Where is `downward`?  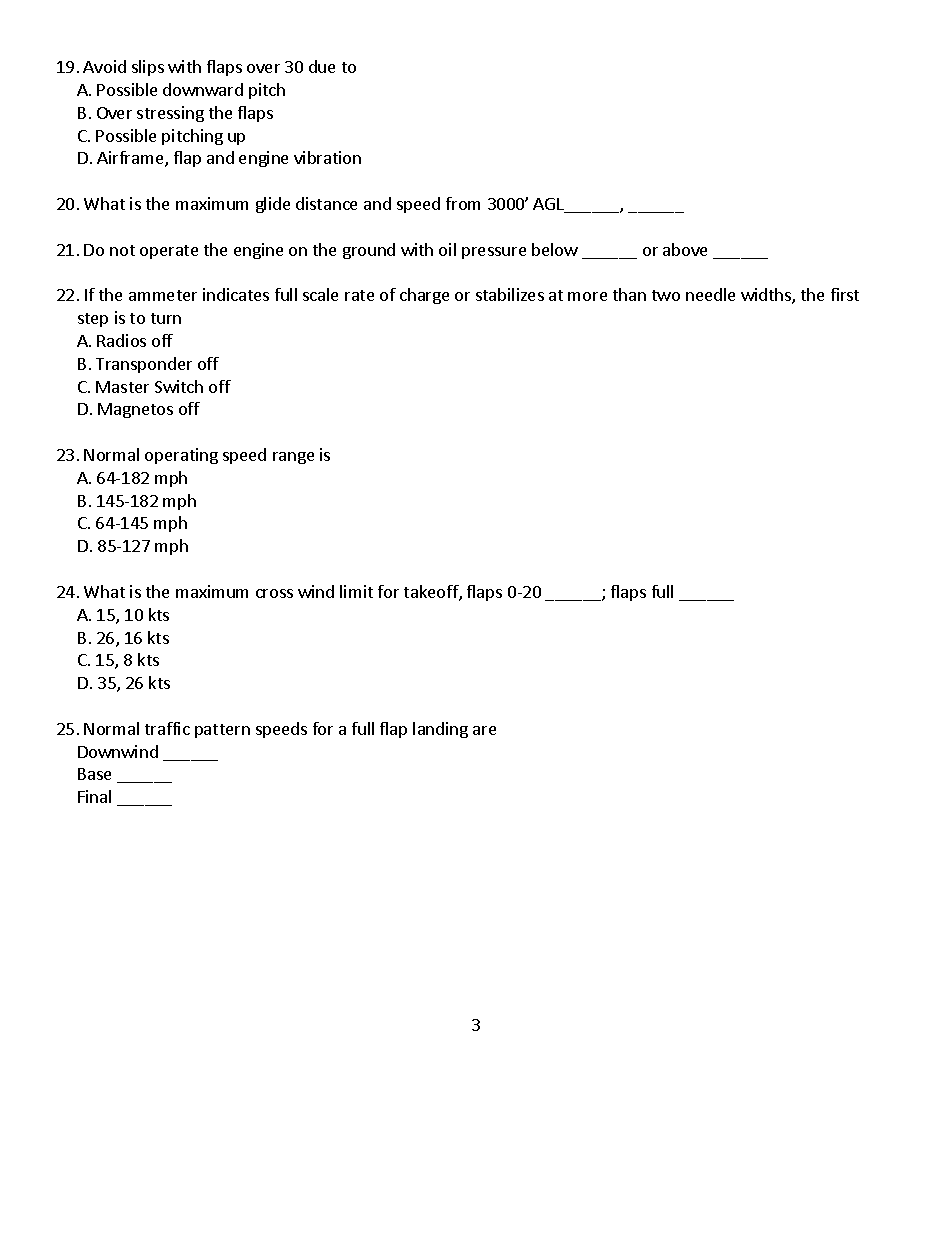 downward is located at coordinates (203, 89).
